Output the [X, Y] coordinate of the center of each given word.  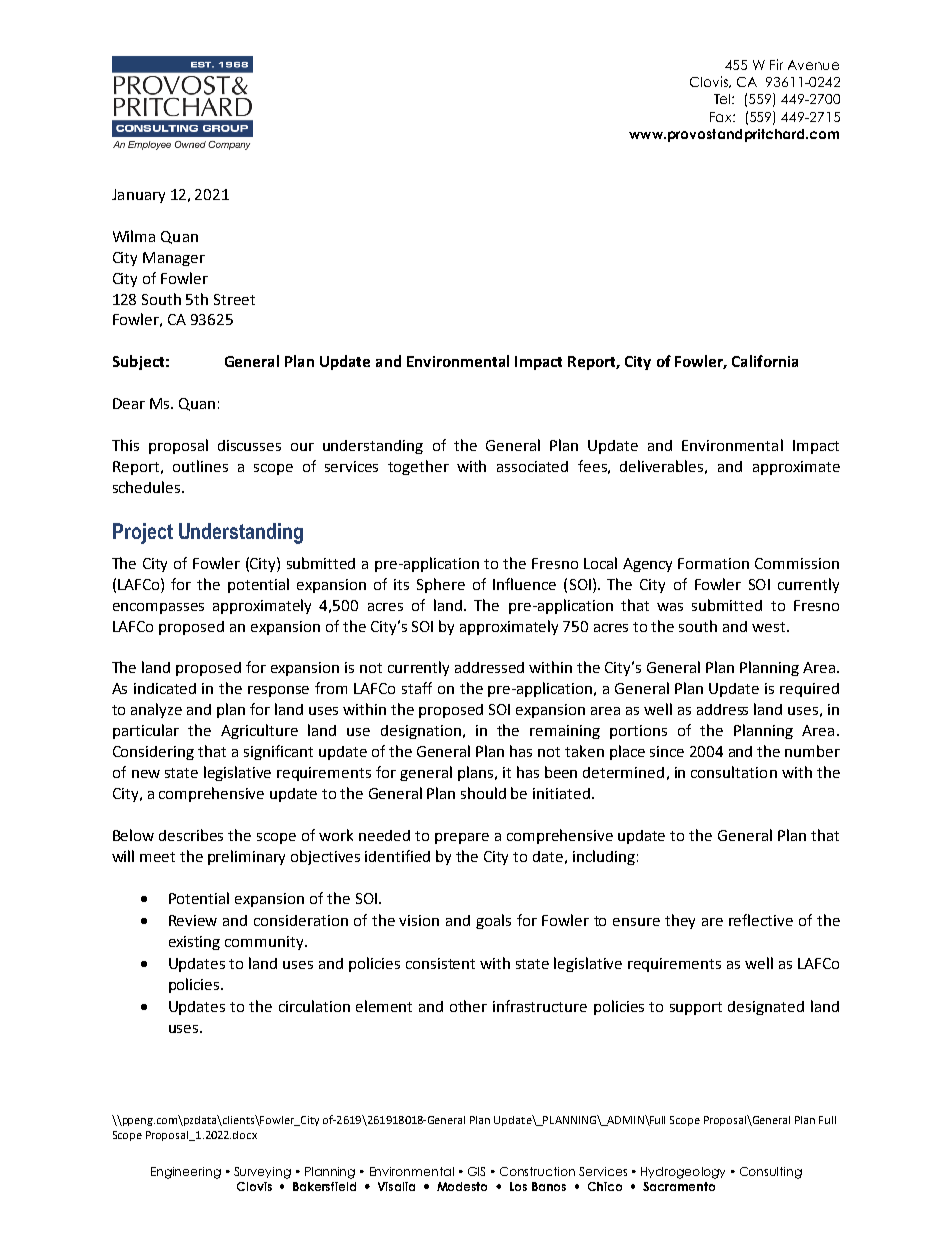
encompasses [158, 608]
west [770, 627]
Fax [722, 117]
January [138, 196]
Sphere [441, 585]
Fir [776, 64]
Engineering [186, 1173]
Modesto [462, 1186]
